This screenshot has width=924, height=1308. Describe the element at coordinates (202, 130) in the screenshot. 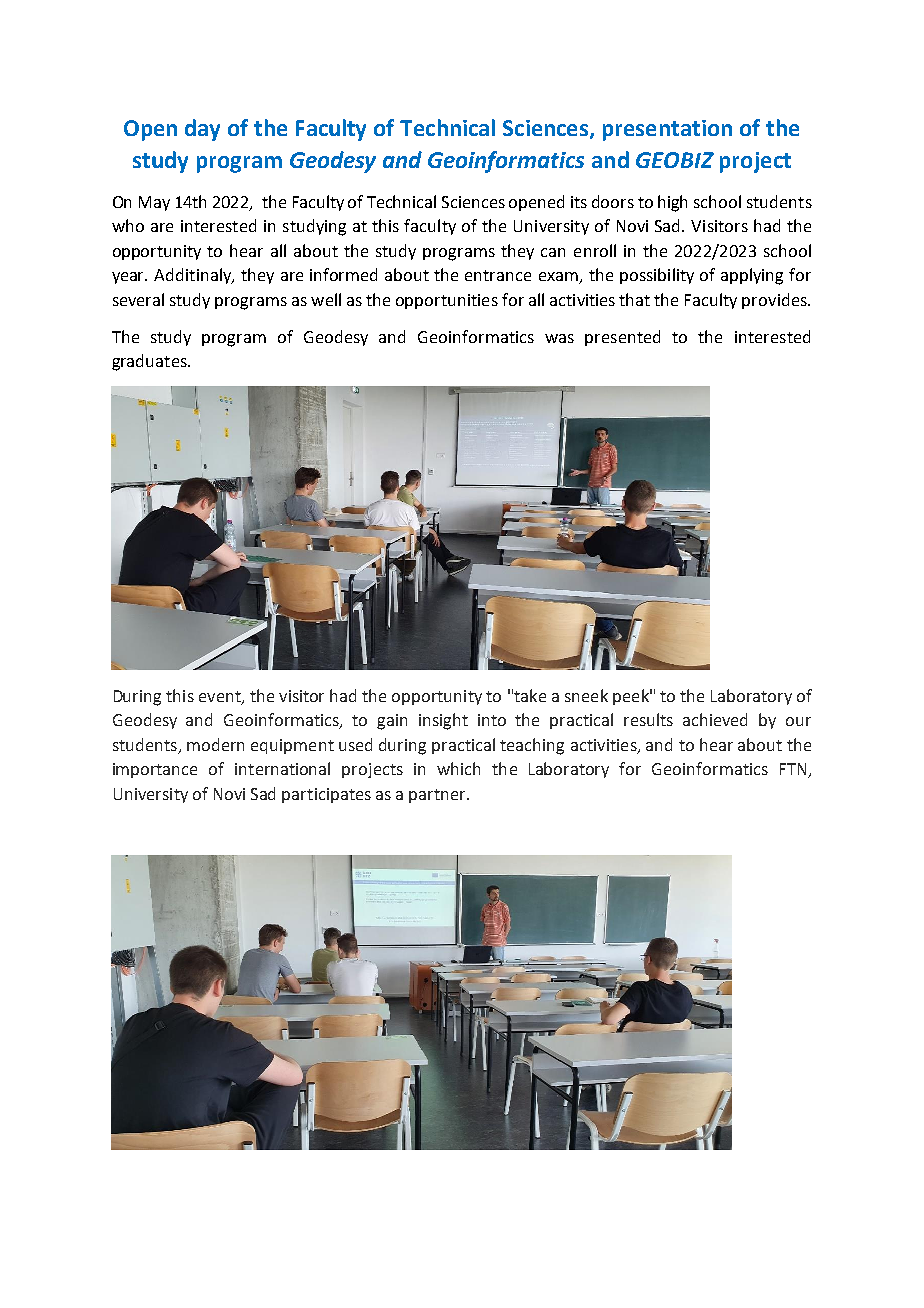

I see `day` at that location.
